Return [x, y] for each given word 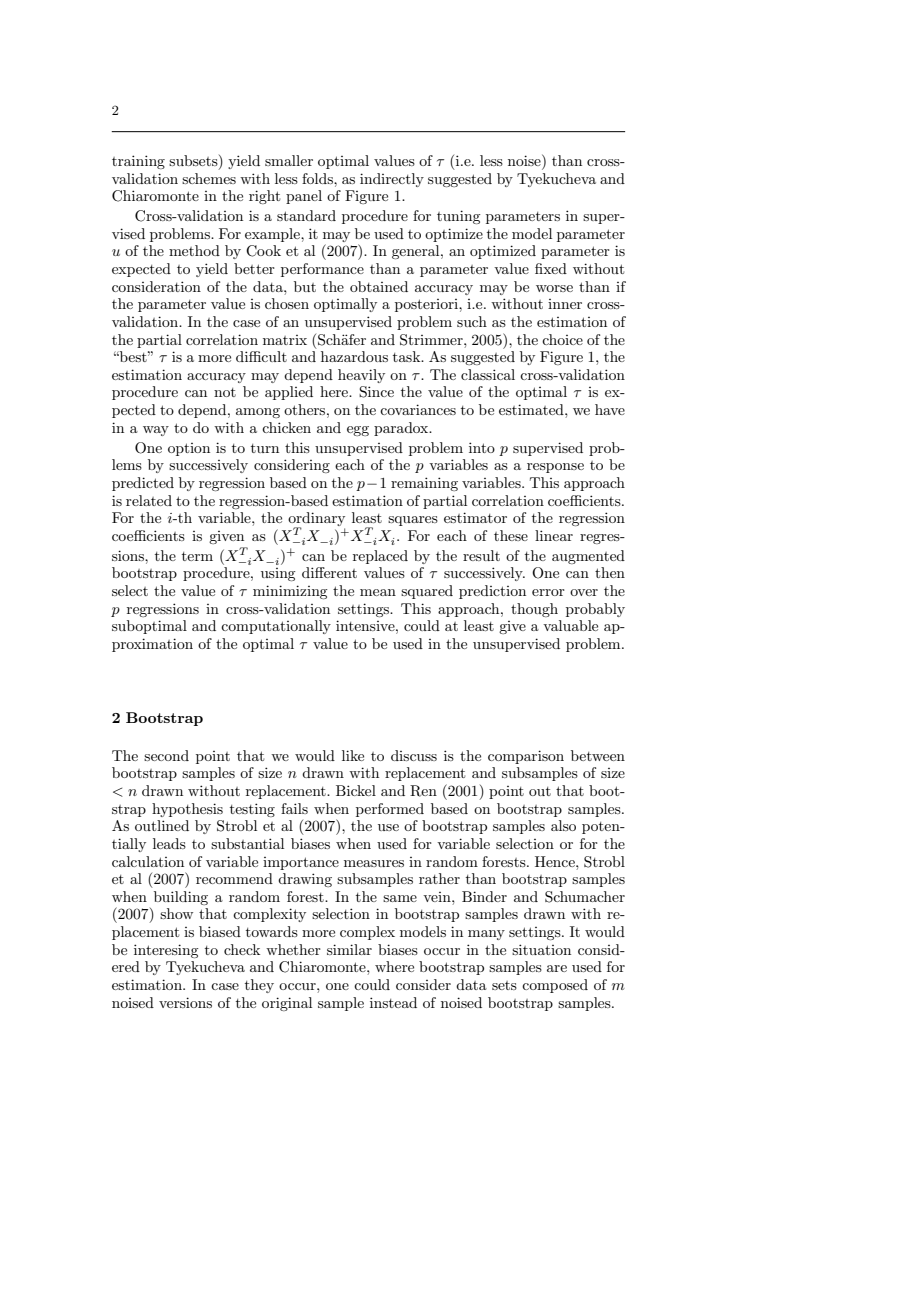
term [197, 556]
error [548, 592]
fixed [551, 268]
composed [555, 986]
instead [393, 1002]
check [242, 949]
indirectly [392, 180]
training [138, 162]
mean [378, 592]
